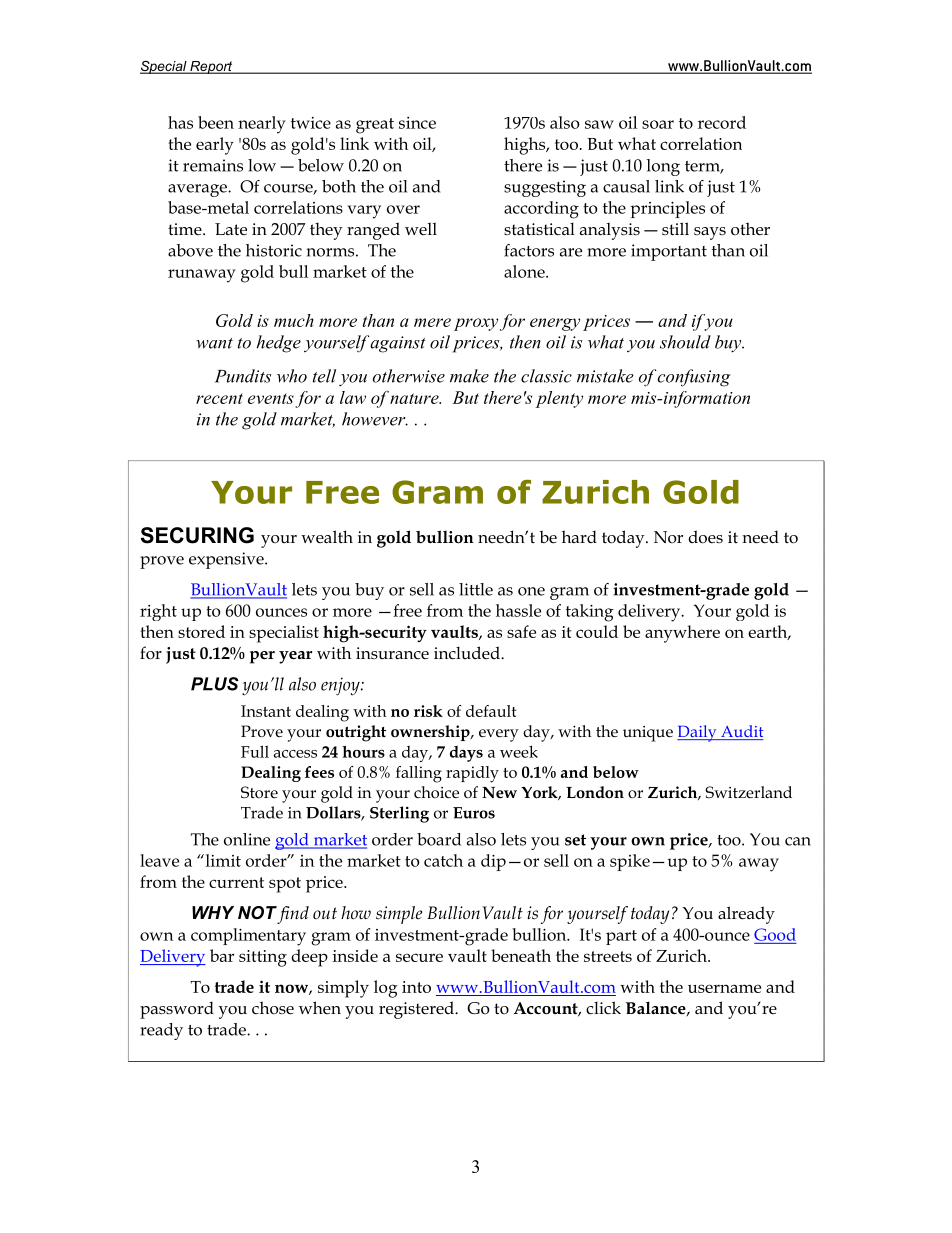  Describe the element at coordinates (722, 122) in the screenshot. I see `record` at that location.
